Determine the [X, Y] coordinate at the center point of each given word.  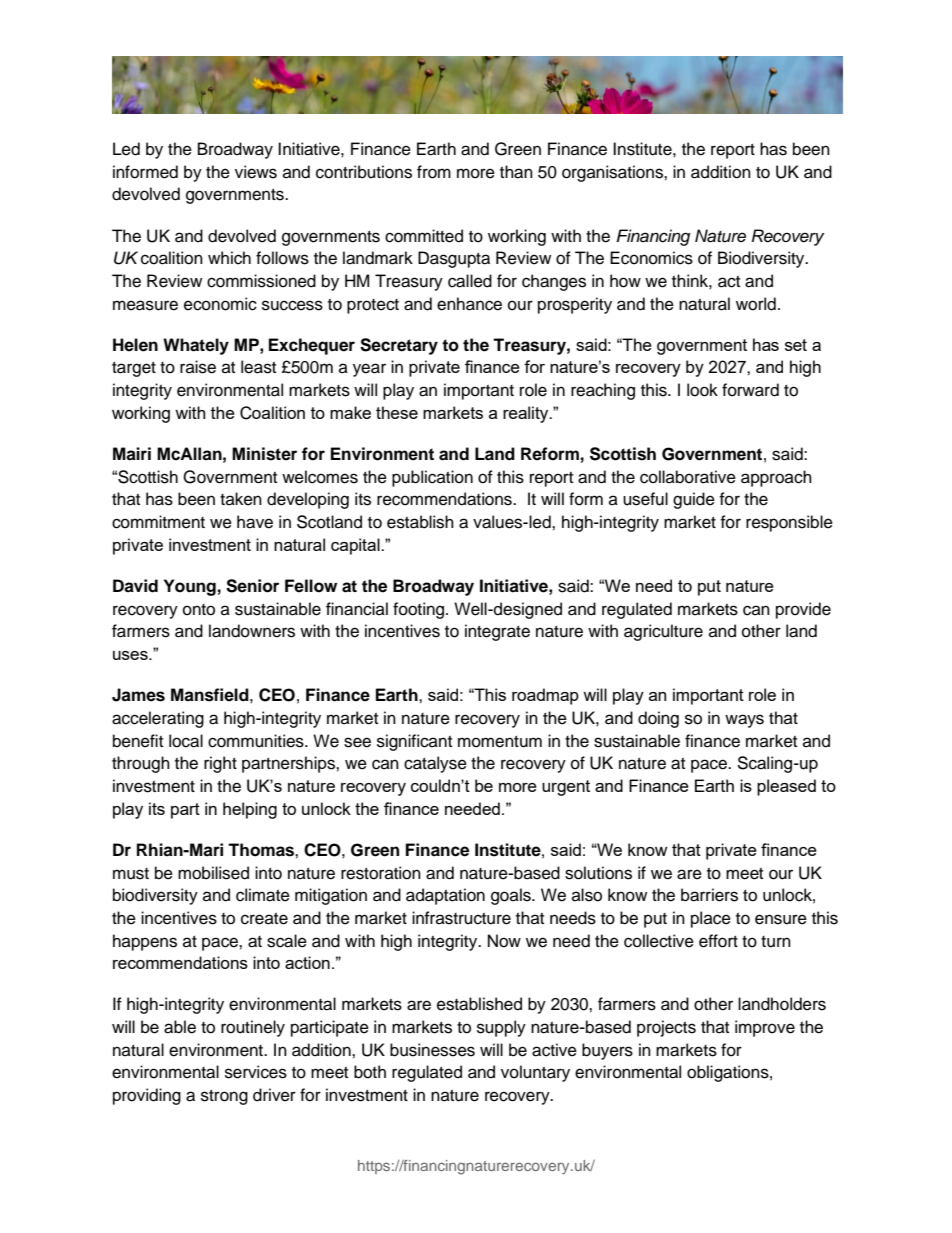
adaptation [445, 896]
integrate [497, 632]
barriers [709, 895]
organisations [613, 173]
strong [224, 1097]
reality [527, 414]
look [702, 390]
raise [198, 367]
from [434, 172]
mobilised [213, 873]
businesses [432, 1050]
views [256, 172]
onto [199, 610]
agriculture [663, 632]
